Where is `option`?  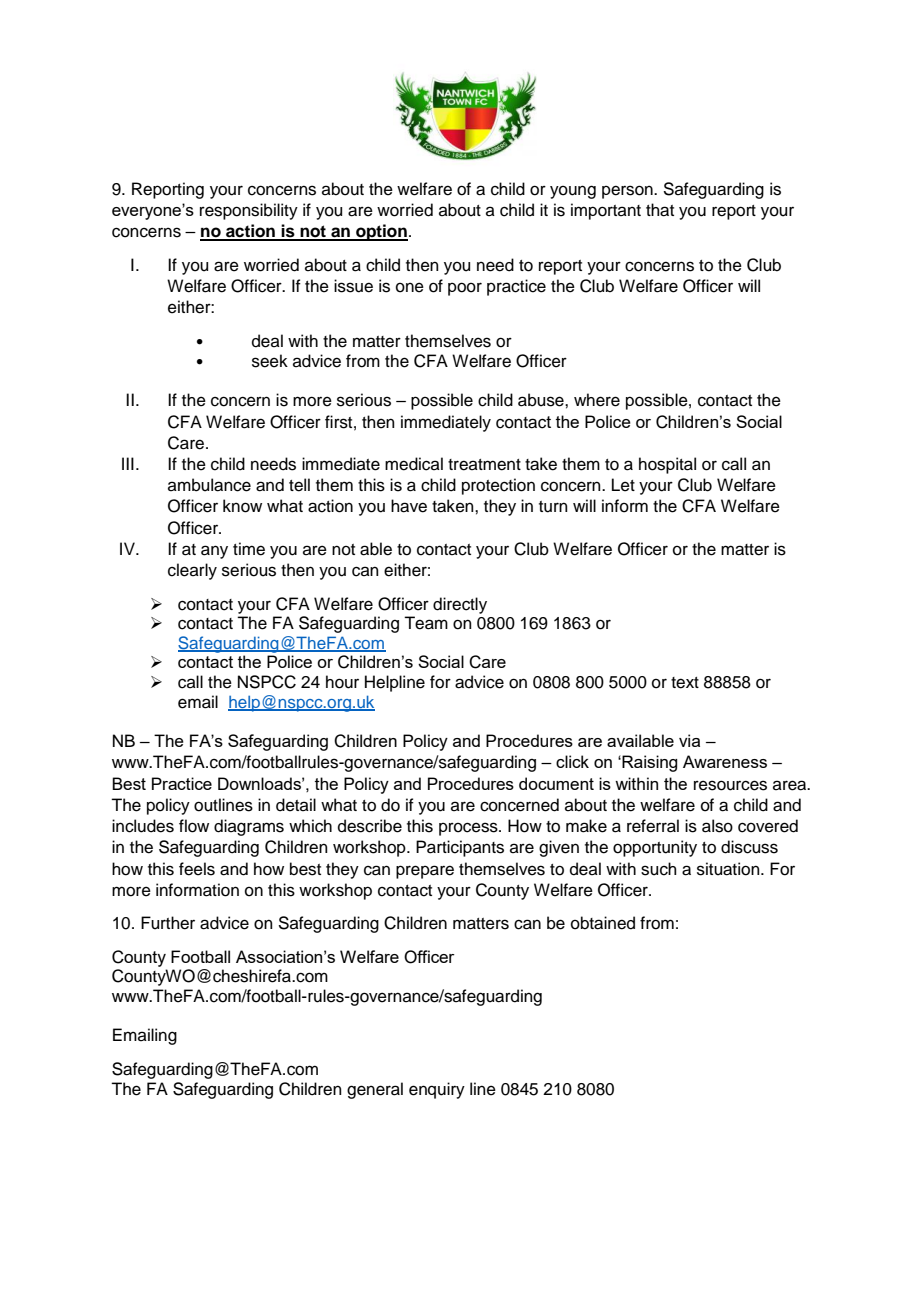 option is located at coordinates (381, 232).
